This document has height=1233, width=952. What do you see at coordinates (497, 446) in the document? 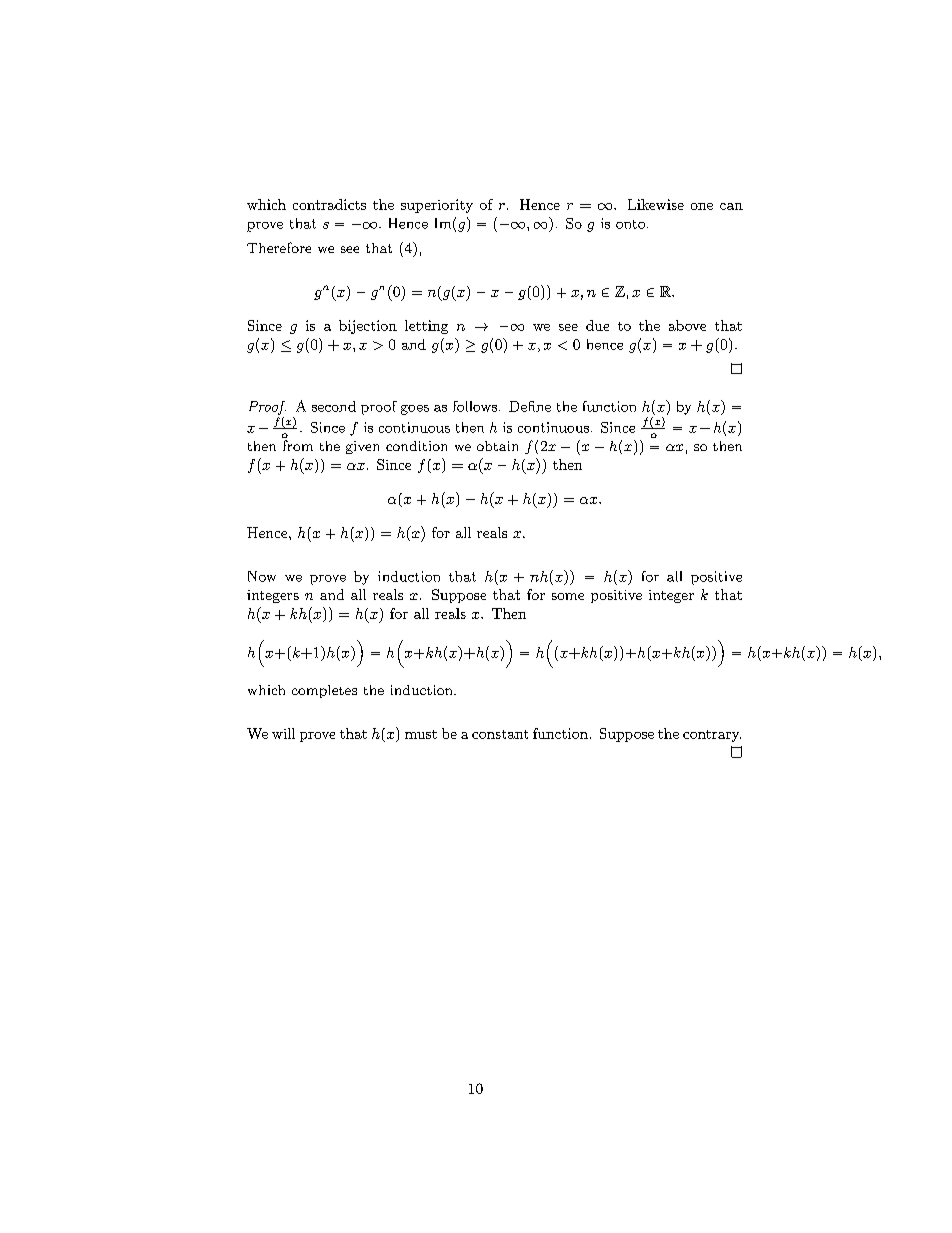
I see `obtain` at bounding box center [497, 446].
